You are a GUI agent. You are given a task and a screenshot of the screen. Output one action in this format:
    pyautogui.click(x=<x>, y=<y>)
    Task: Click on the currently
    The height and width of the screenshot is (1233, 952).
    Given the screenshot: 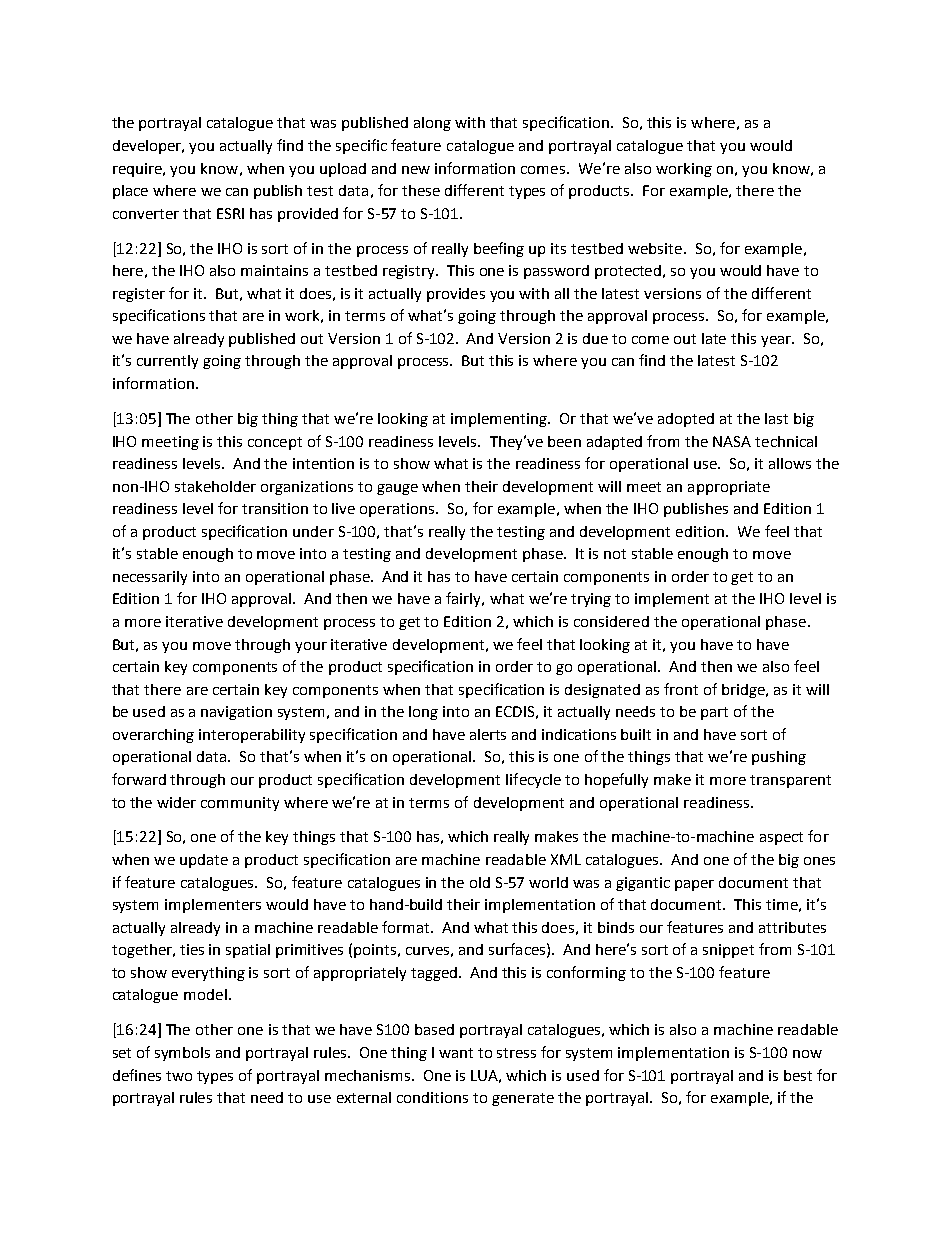 What is the action you would take?
    pyautogui.click(x=167, y=362)
